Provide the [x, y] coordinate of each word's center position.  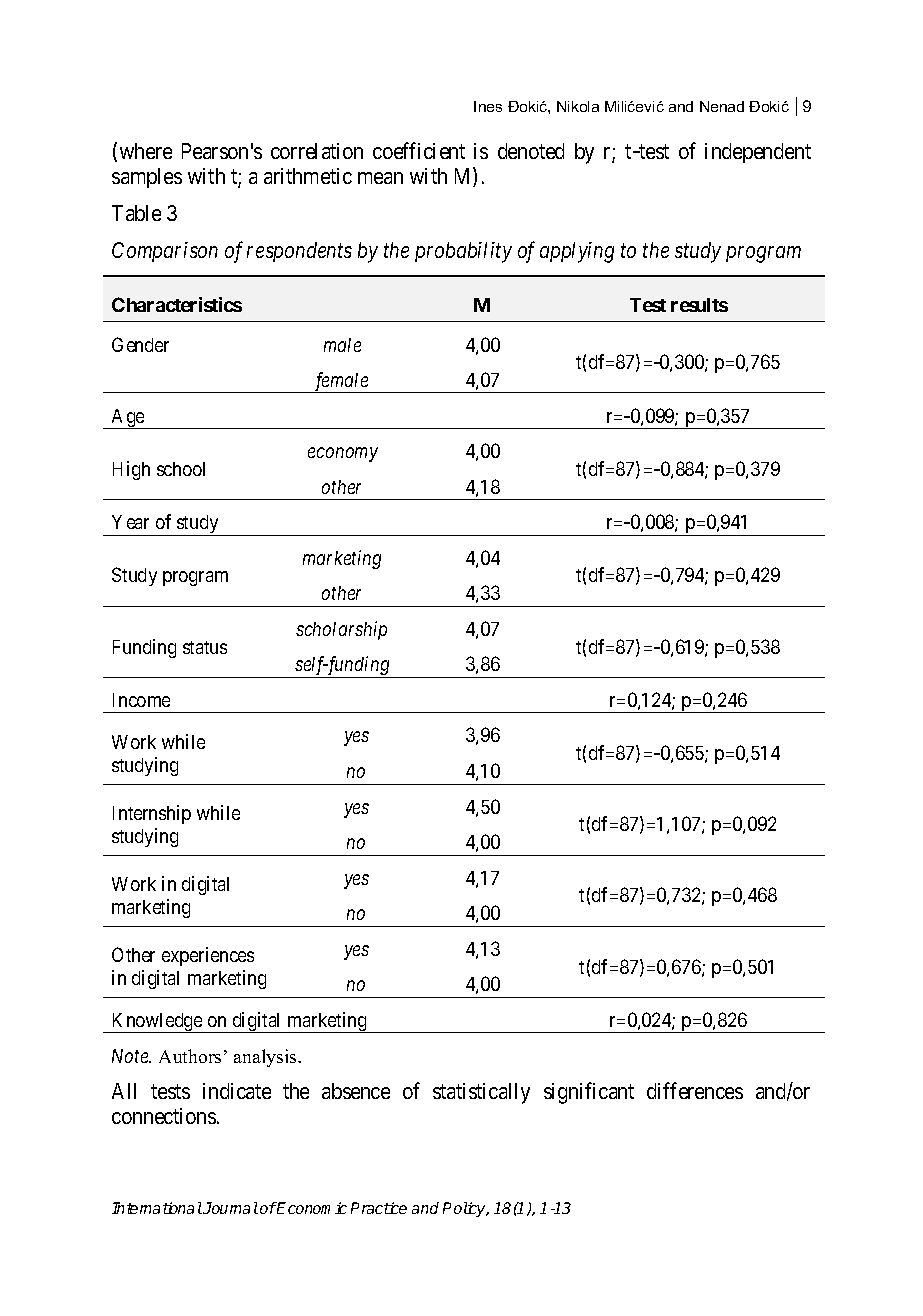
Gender [140, 344]
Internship [152, 814]
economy [343, 455]
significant [589, 1093]
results [699, 305]
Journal [230, 1208]
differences [695, 1090]
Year [130, 522]
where [146, 151]
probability [463, 252]
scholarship [341, 630]
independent [758, 153]
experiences [208, 956]
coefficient [419, 150]
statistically [481, 1093]
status [205, 647]
